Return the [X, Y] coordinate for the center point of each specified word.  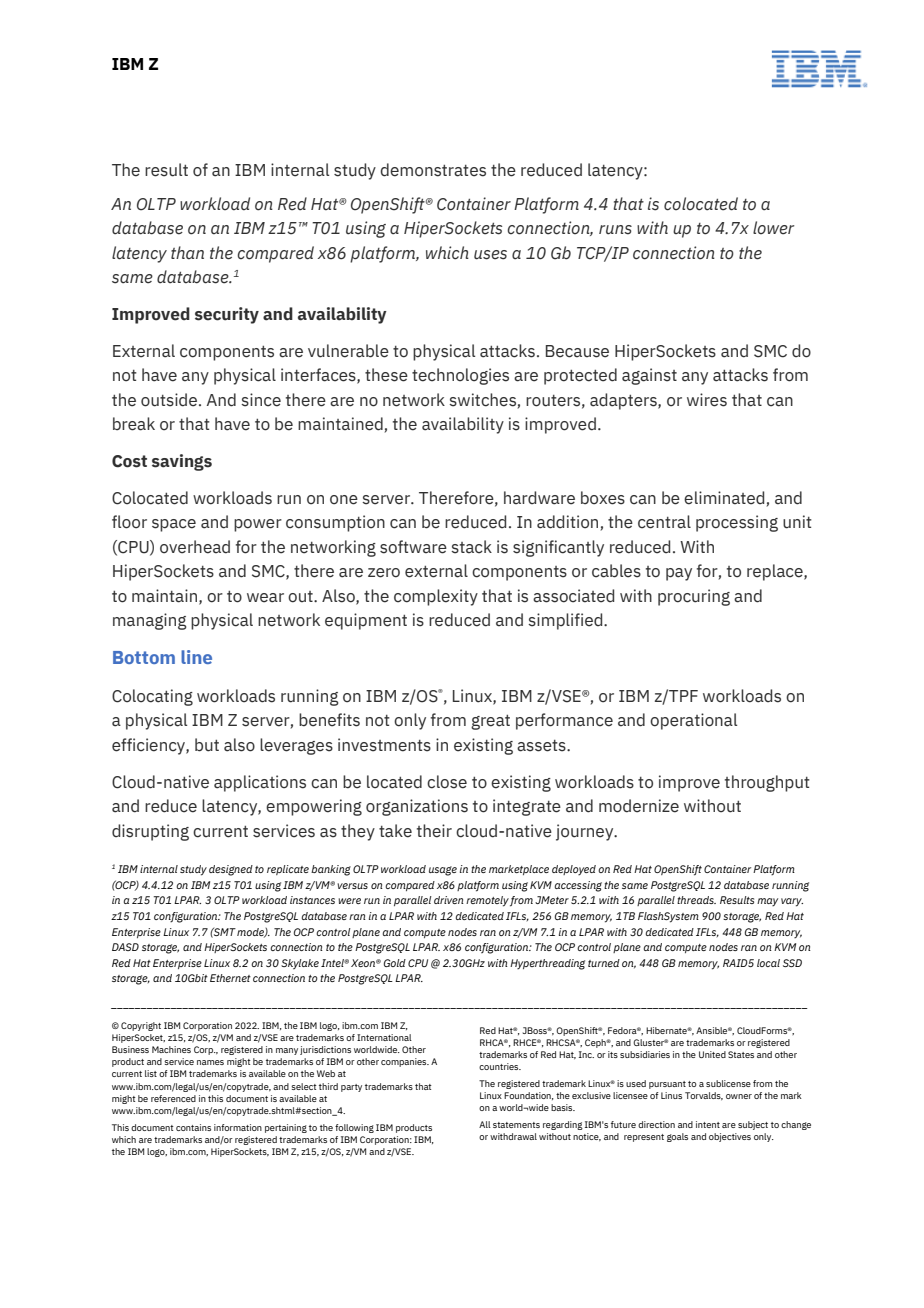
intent [708, 1124]
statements [516, 1125]
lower [773, 228]
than [187, 252]
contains [193, 1127]
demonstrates [433, 170]
